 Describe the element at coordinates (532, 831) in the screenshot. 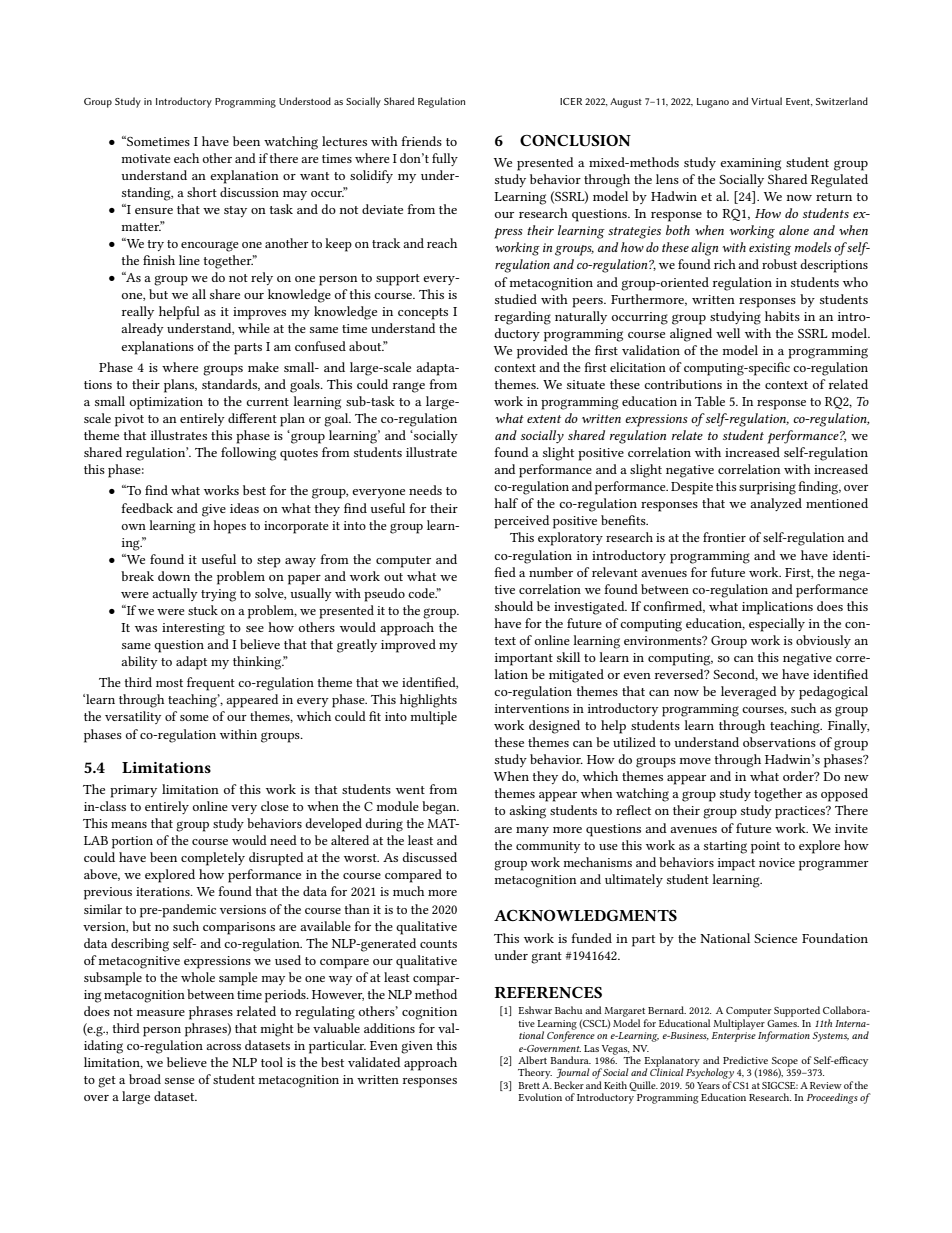

I see `many` at that location.
